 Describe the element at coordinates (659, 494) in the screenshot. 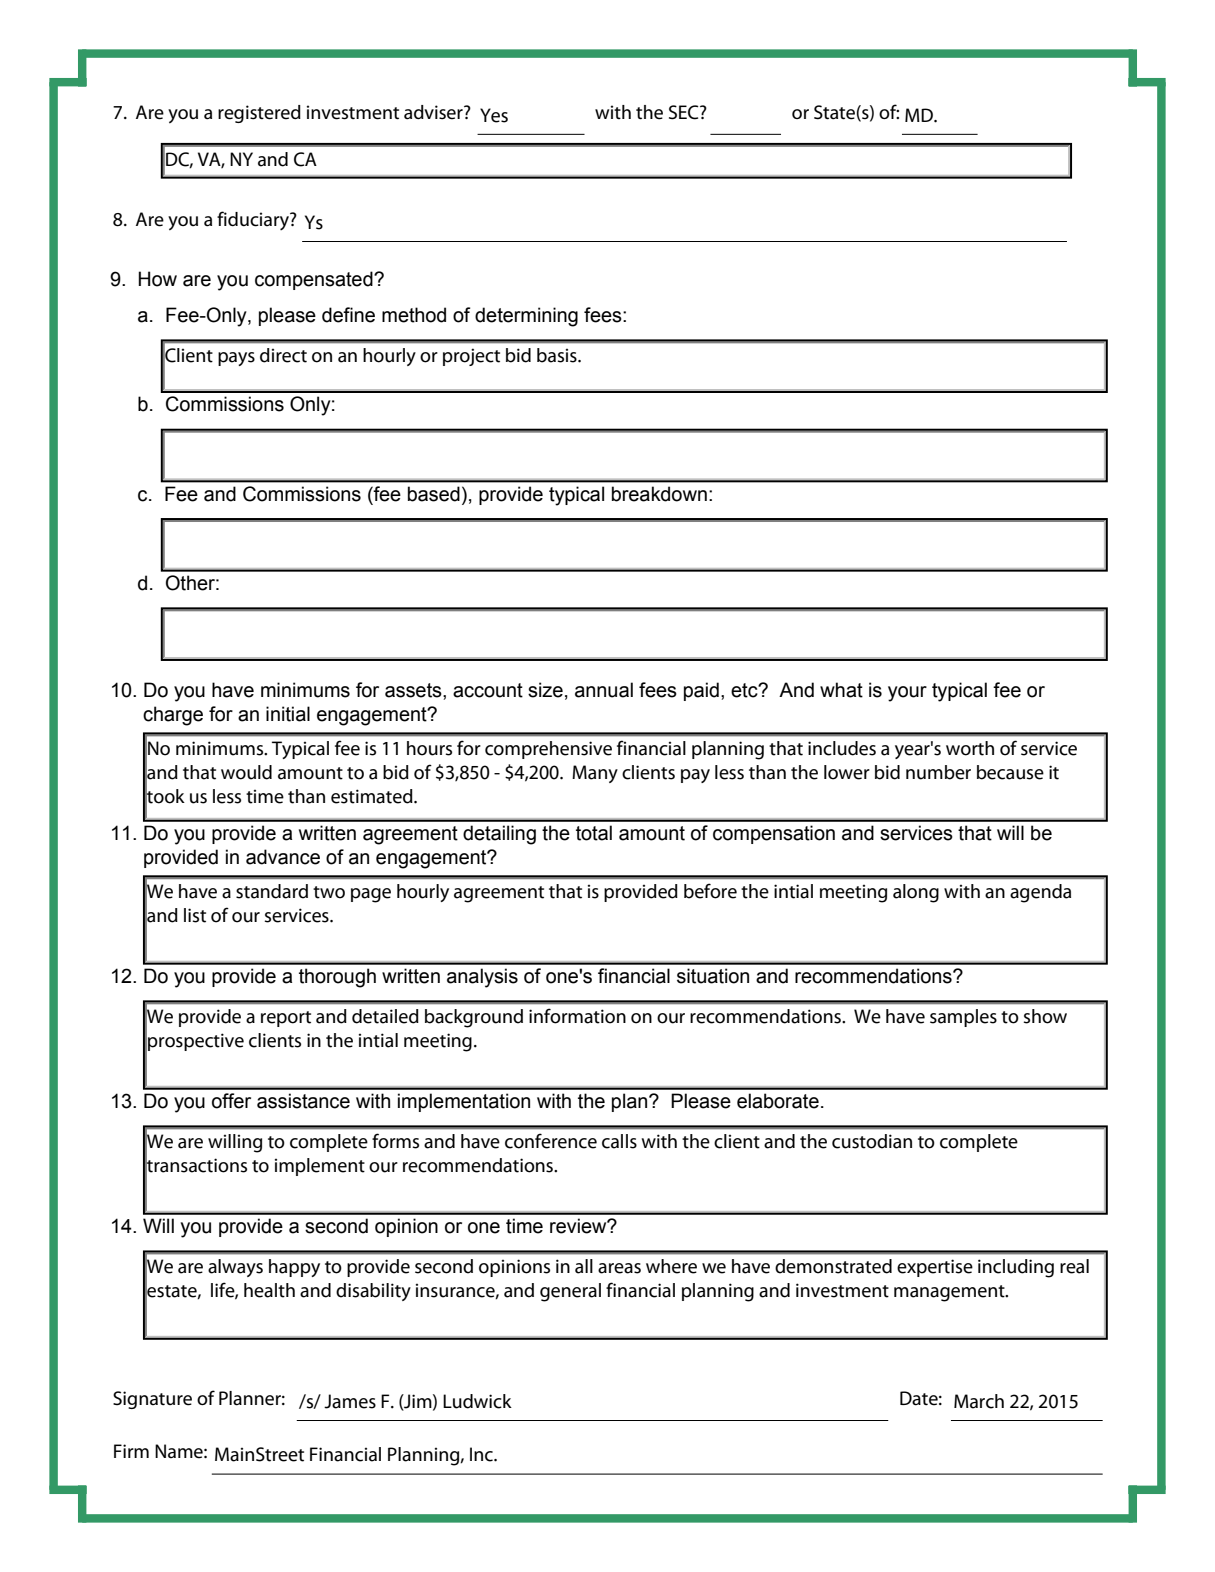

I see `breakdown` at that location.
